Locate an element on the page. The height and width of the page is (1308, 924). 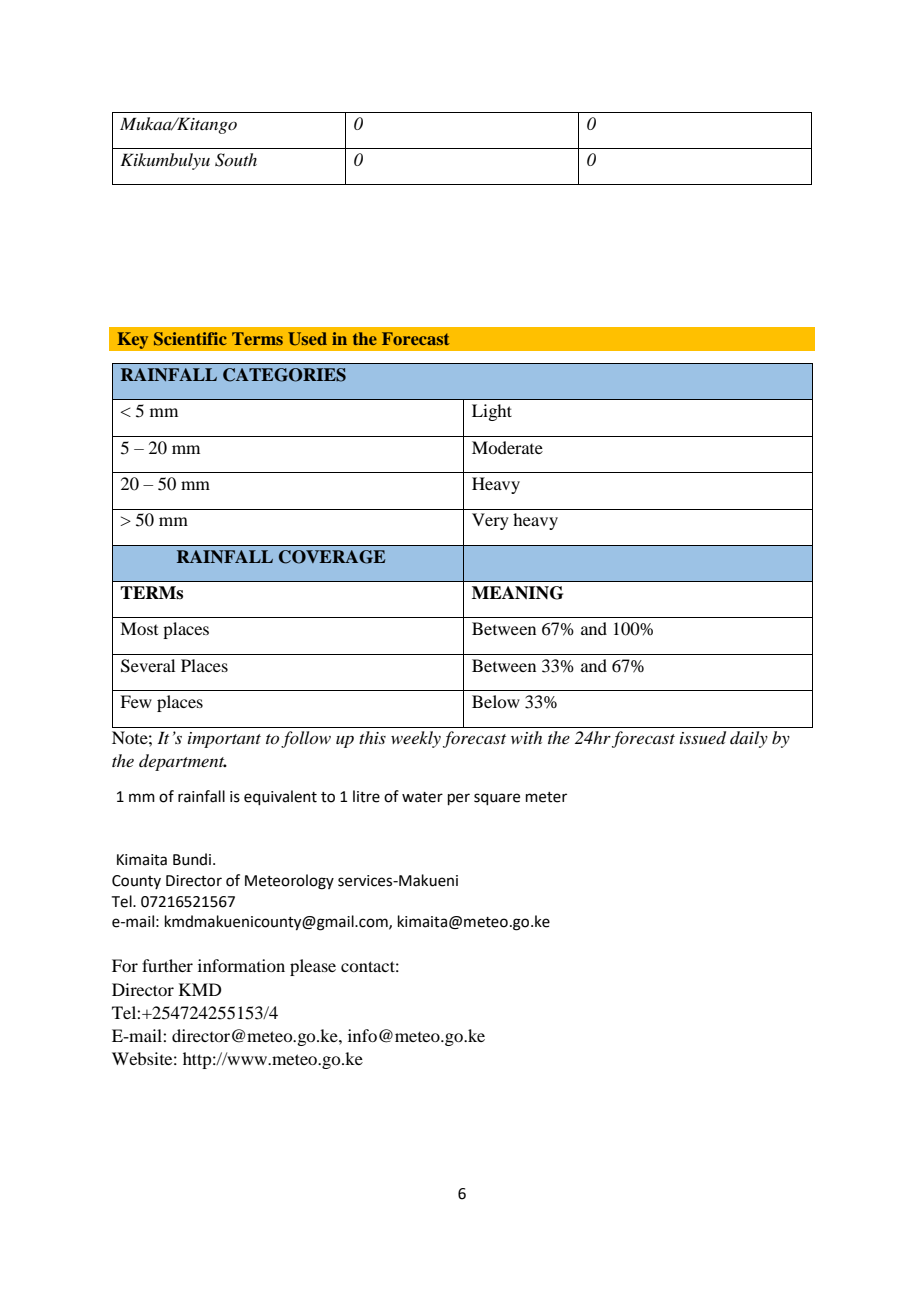
Moderate is located at coordinates (507, 447).
